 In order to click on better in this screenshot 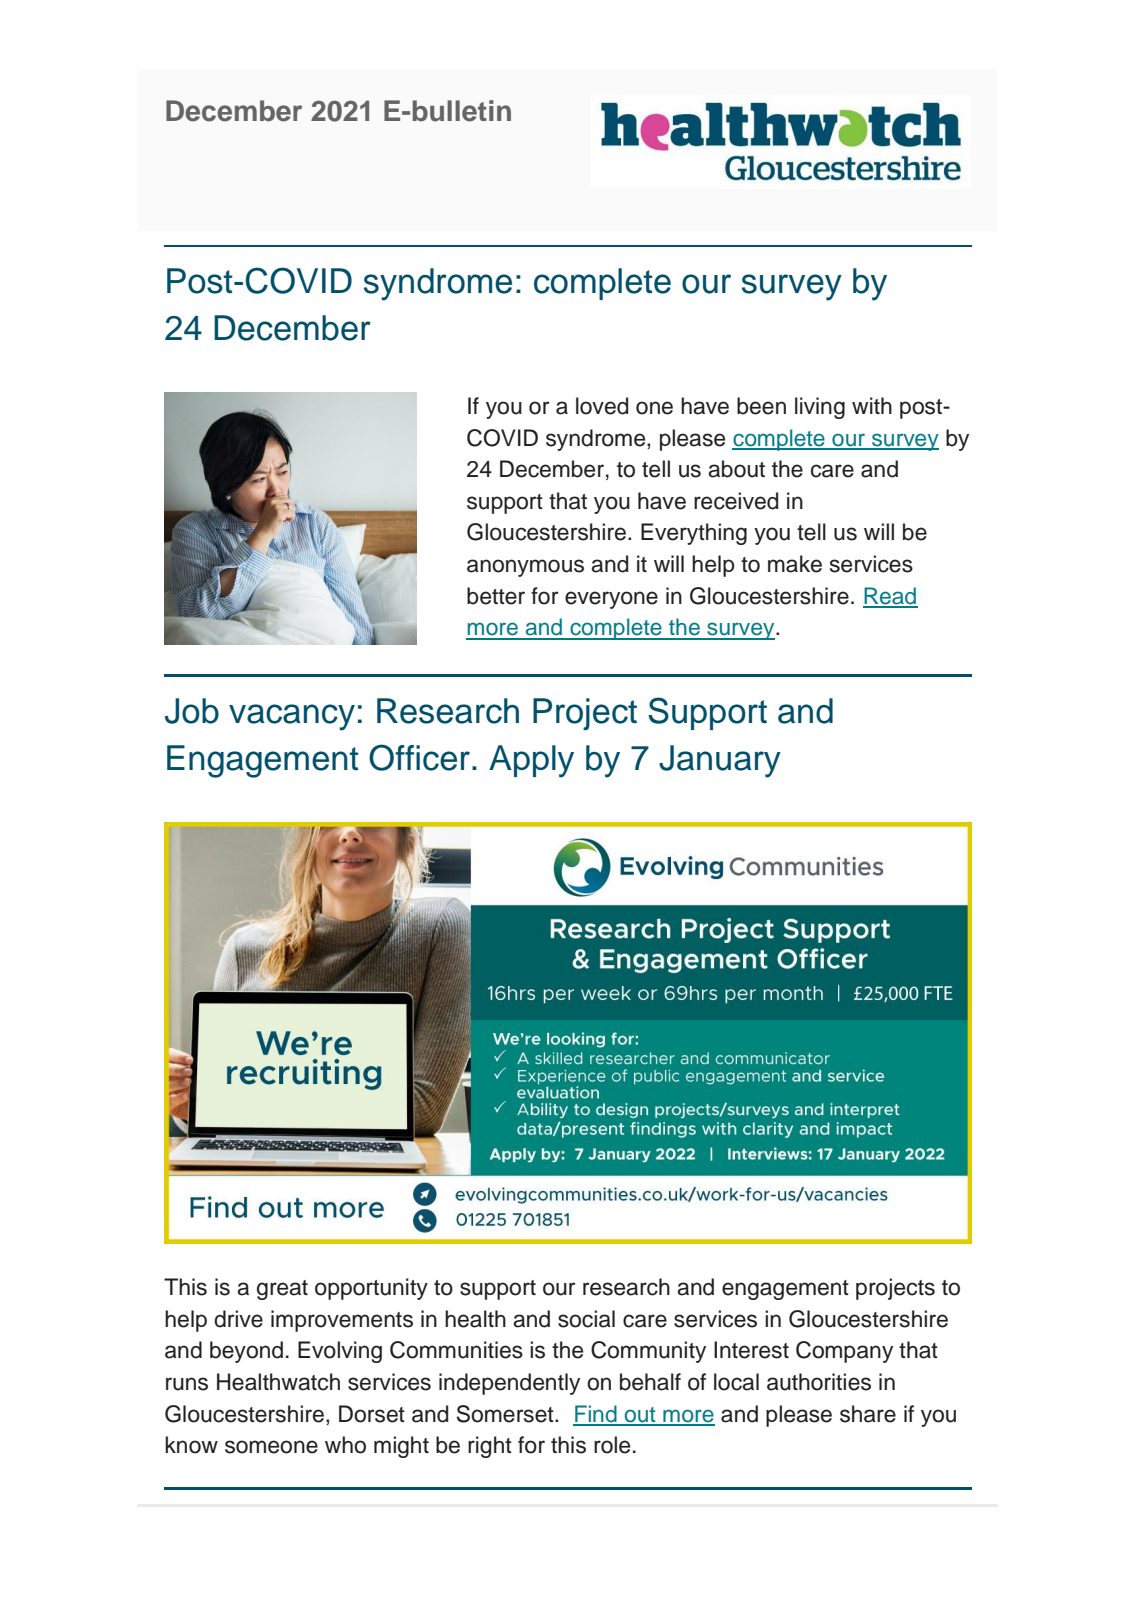, I will do `click(496, 596)`.
